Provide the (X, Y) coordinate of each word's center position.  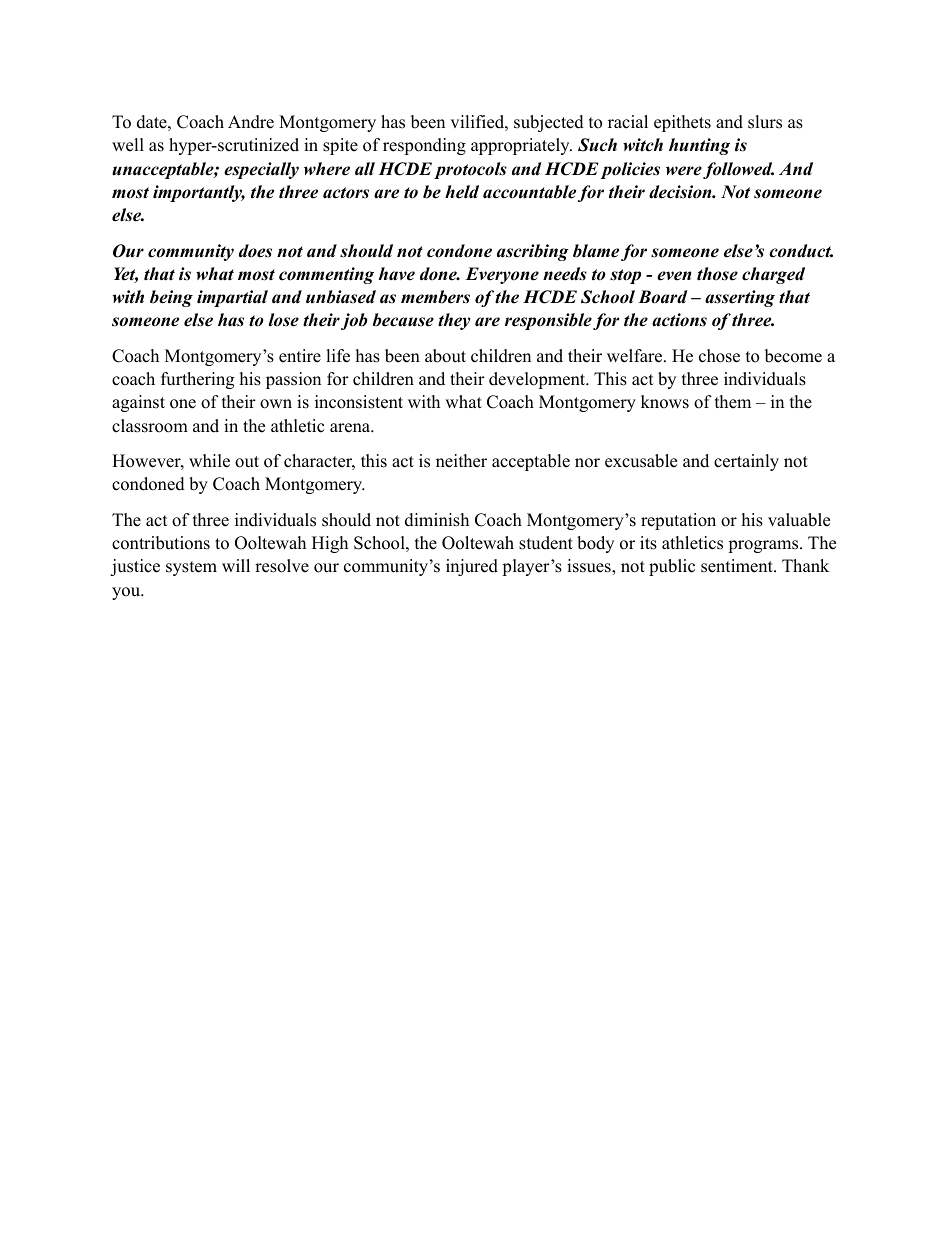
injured (472, 567)
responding (424, 146)
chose (719, 356)
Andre (251, 122)
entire (300, 356)
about (445, 356)
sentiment (738, 566)
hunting (699, 146)
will (236, 565)
